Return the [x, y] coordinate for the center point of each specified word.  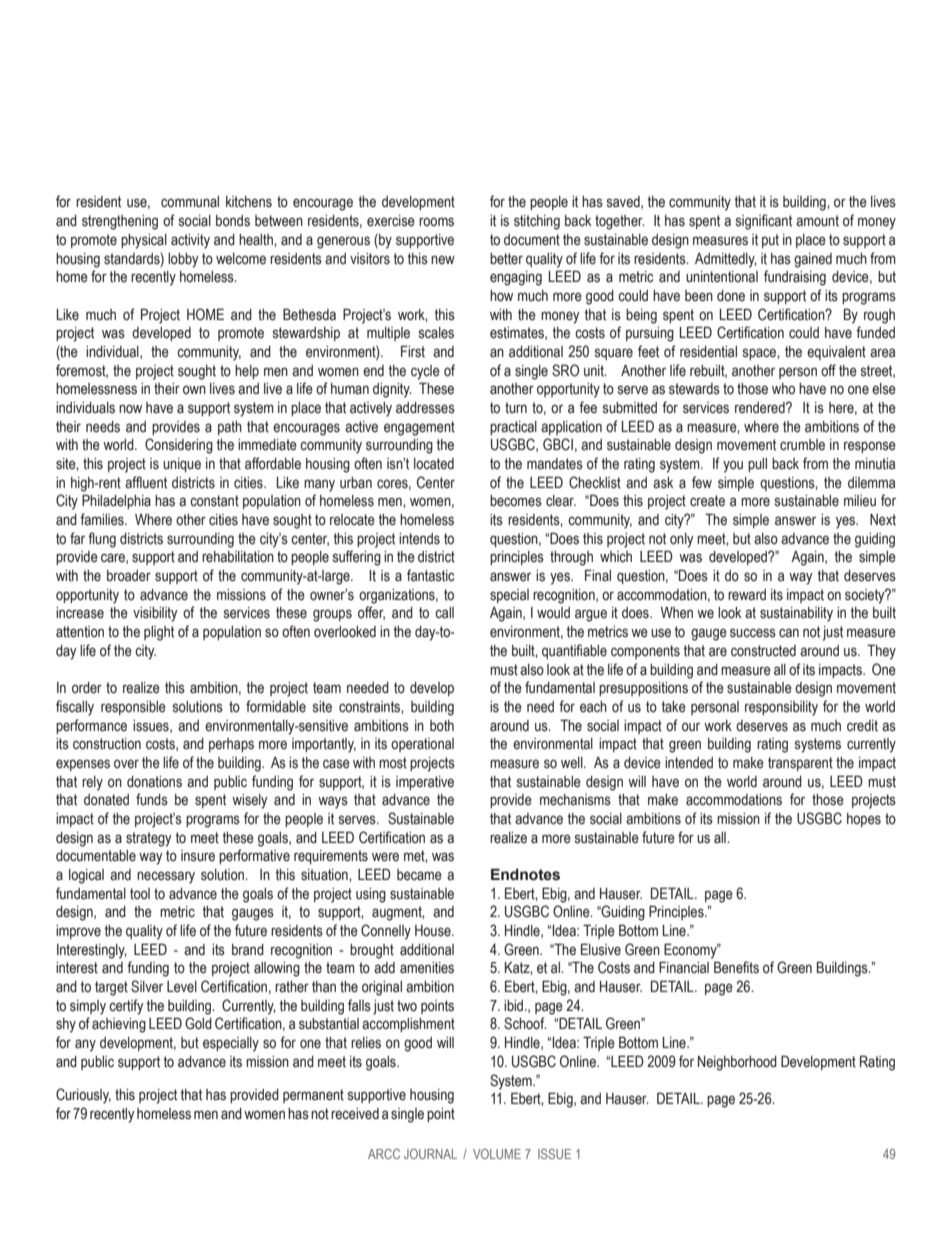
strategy [149, 839]
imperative [425, 783]
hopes [864, 820]
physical [144, 241]
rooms [436, 222]
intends [419, 539]
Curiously [83, 1096]
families [103, 519]
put [770, 241]
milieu [860, 501]
